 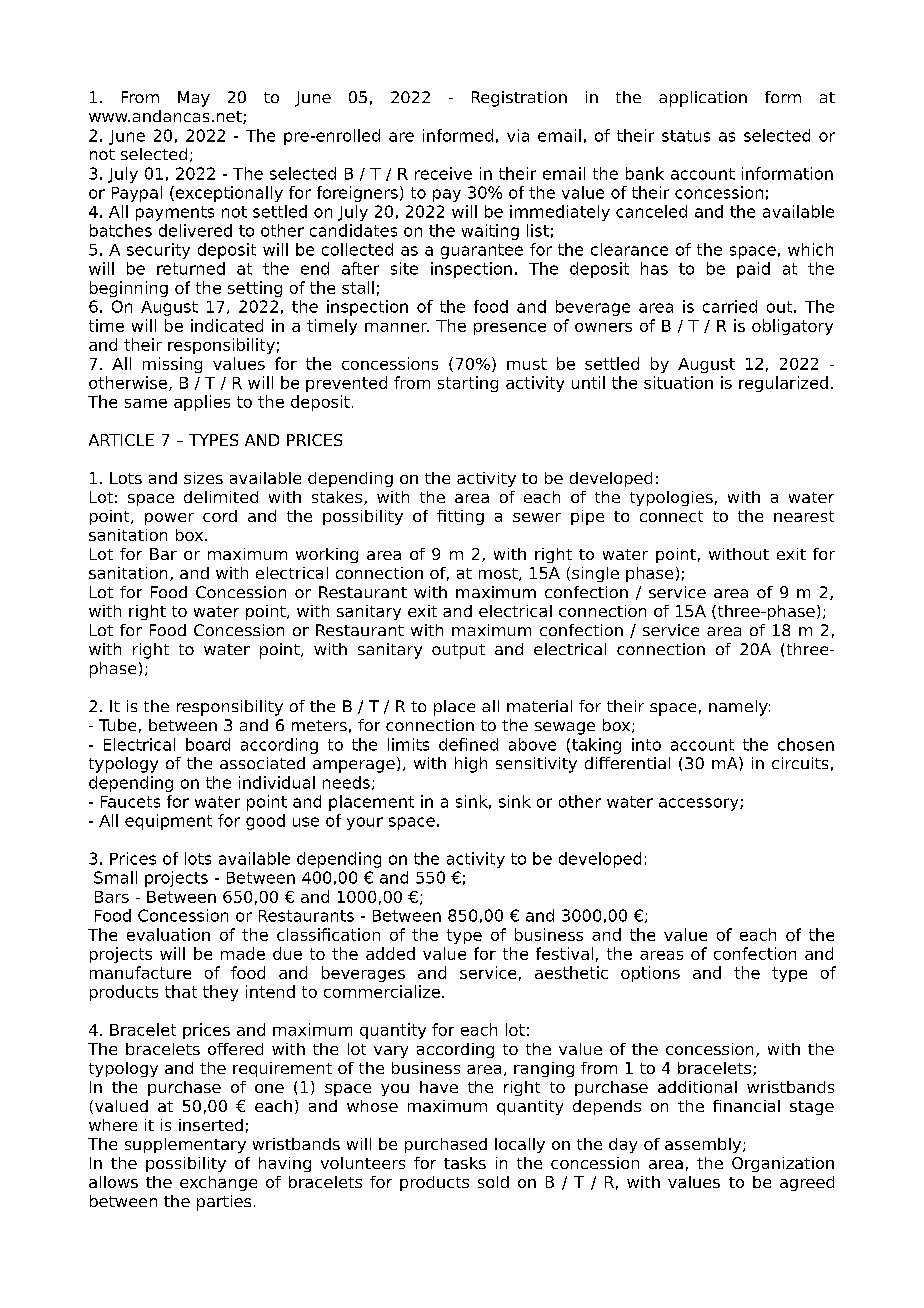 I want to click on receive, so click(x=443, y=173).
